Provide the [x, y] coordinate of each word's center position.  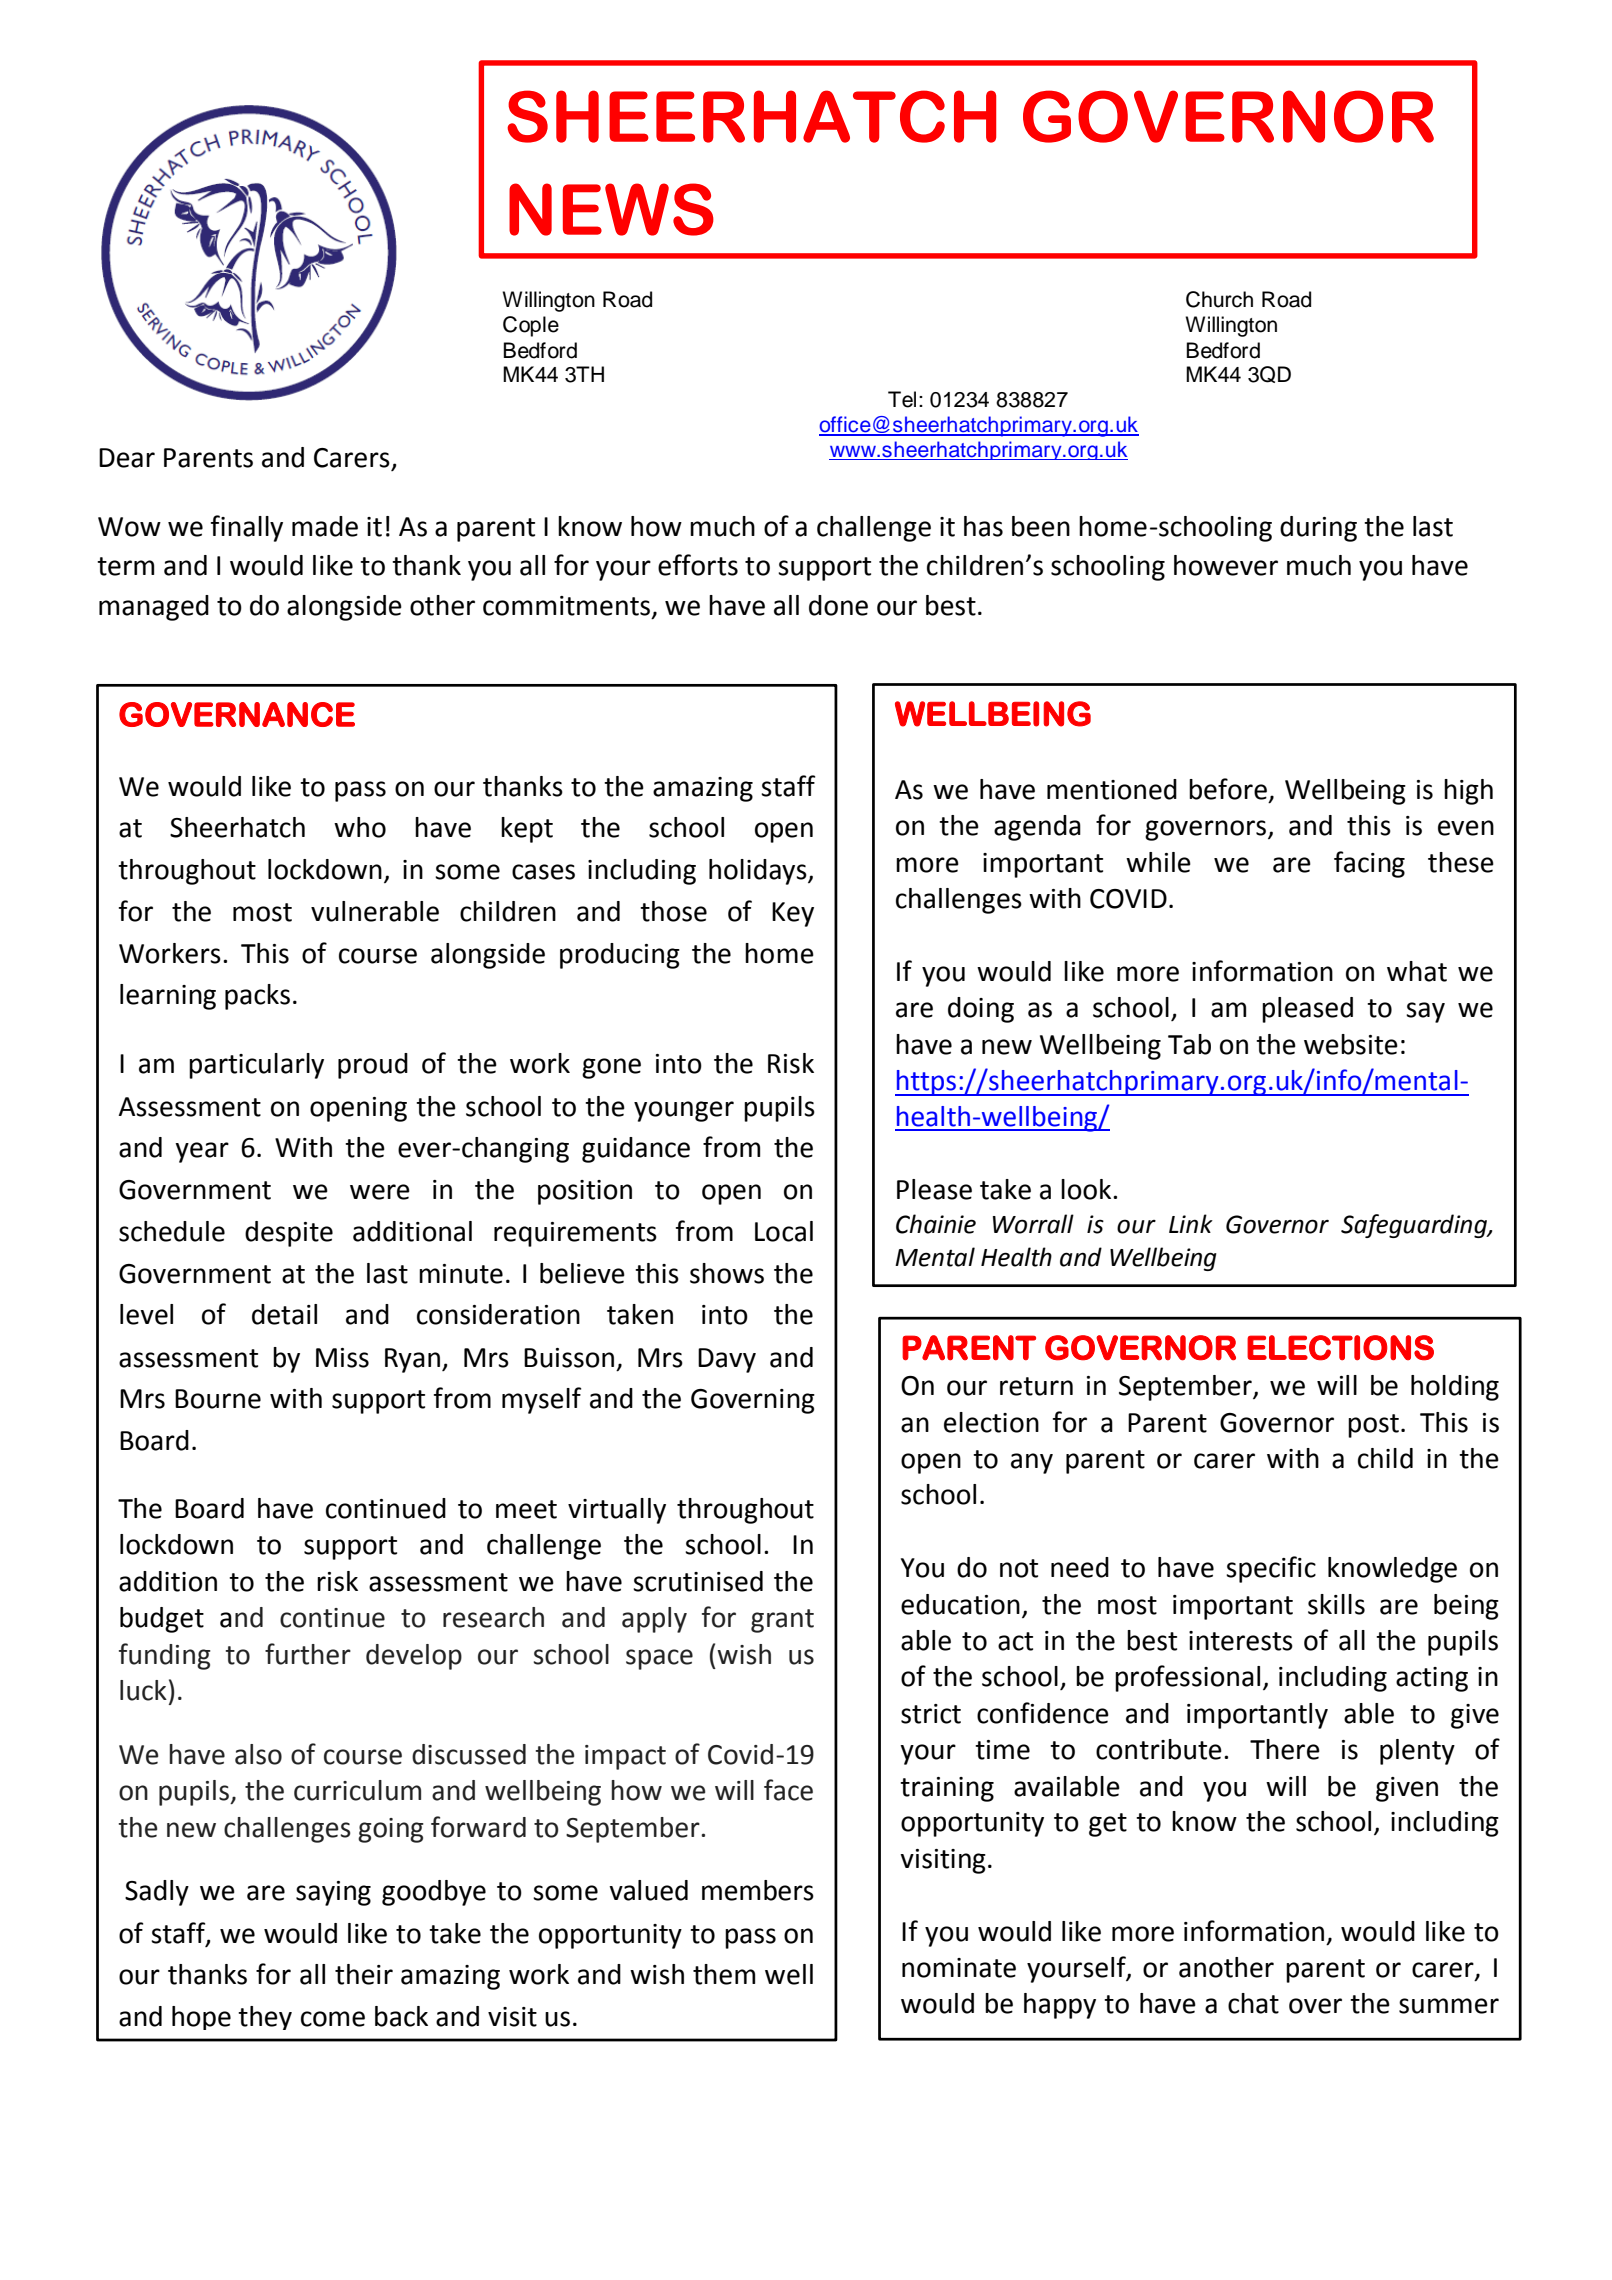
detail [284, 1314]
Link [1191, 1223]
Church [1219, 299]
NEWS [611, 209]
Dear [127, 458]
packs [257, 997]
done [838, 605]
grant [782, 1621]
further [308, 1654]
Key [793, 914]
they [265, 2018]
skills [1336, 1604]
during [1318, 529]
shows [727, 1273]
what [1417, 971]
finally [247, 528]
